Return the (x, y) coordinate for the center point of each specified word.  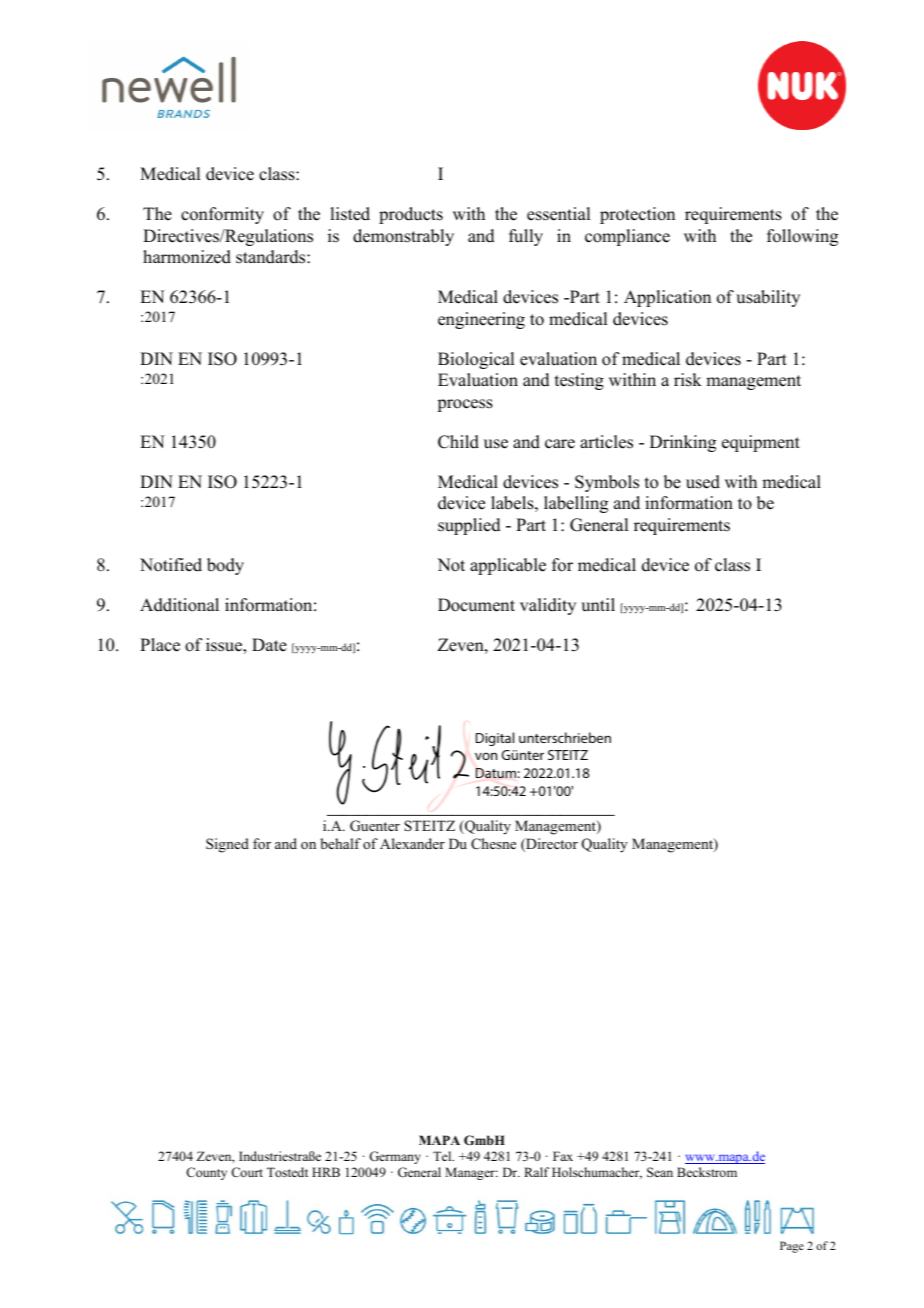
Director (551, 845)
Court (247, 1172)
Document (476, 605)
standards (272, 257)
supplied (469, 526)
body (225, 566)
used (703, 482)
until (598, 605)
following (802, 237)
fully (526, 237)
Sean (660, 1172)
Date (269, 645)
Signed (227, 845)
